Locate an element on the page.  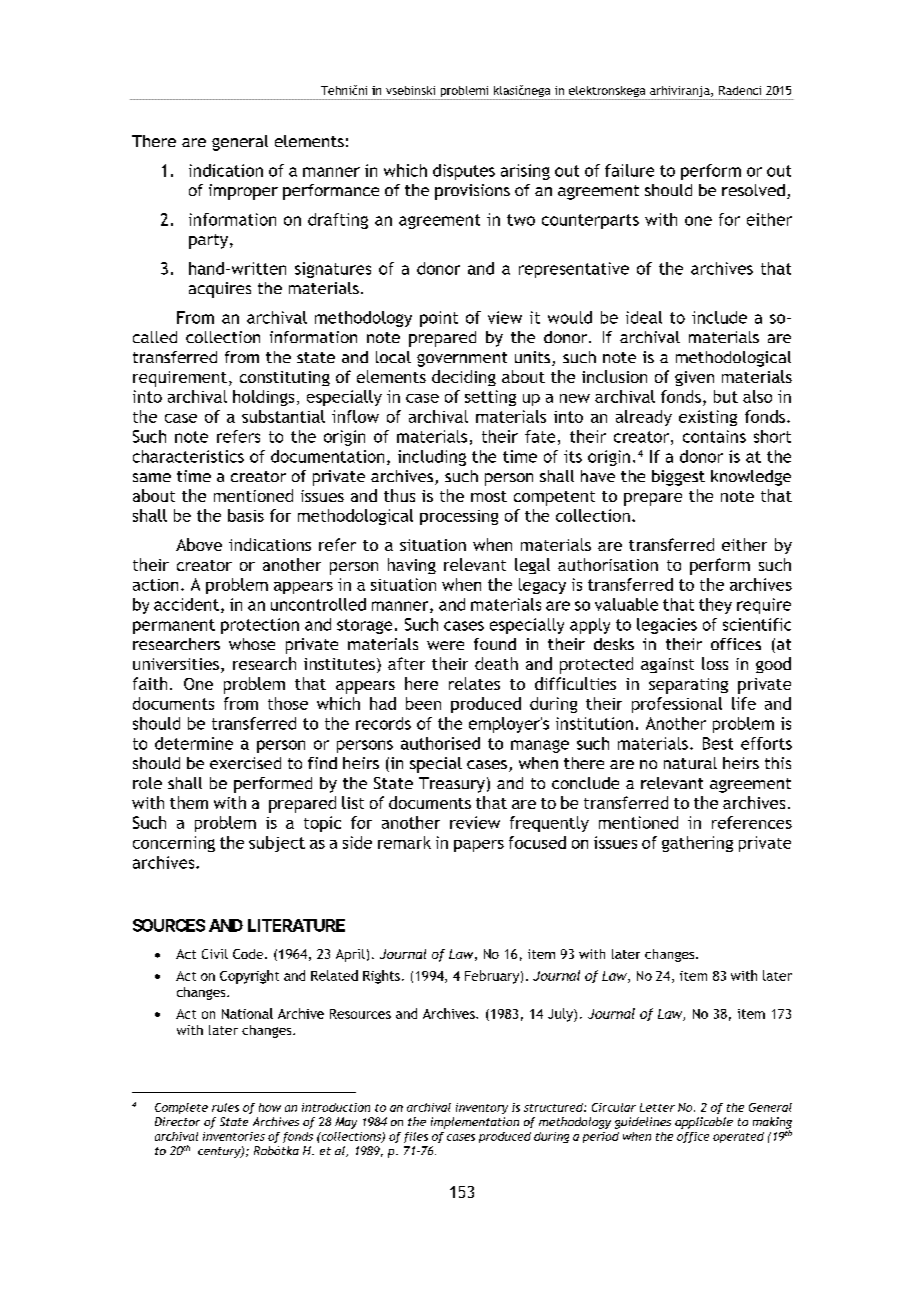
applicable is located at coordinates (704, 1123).
